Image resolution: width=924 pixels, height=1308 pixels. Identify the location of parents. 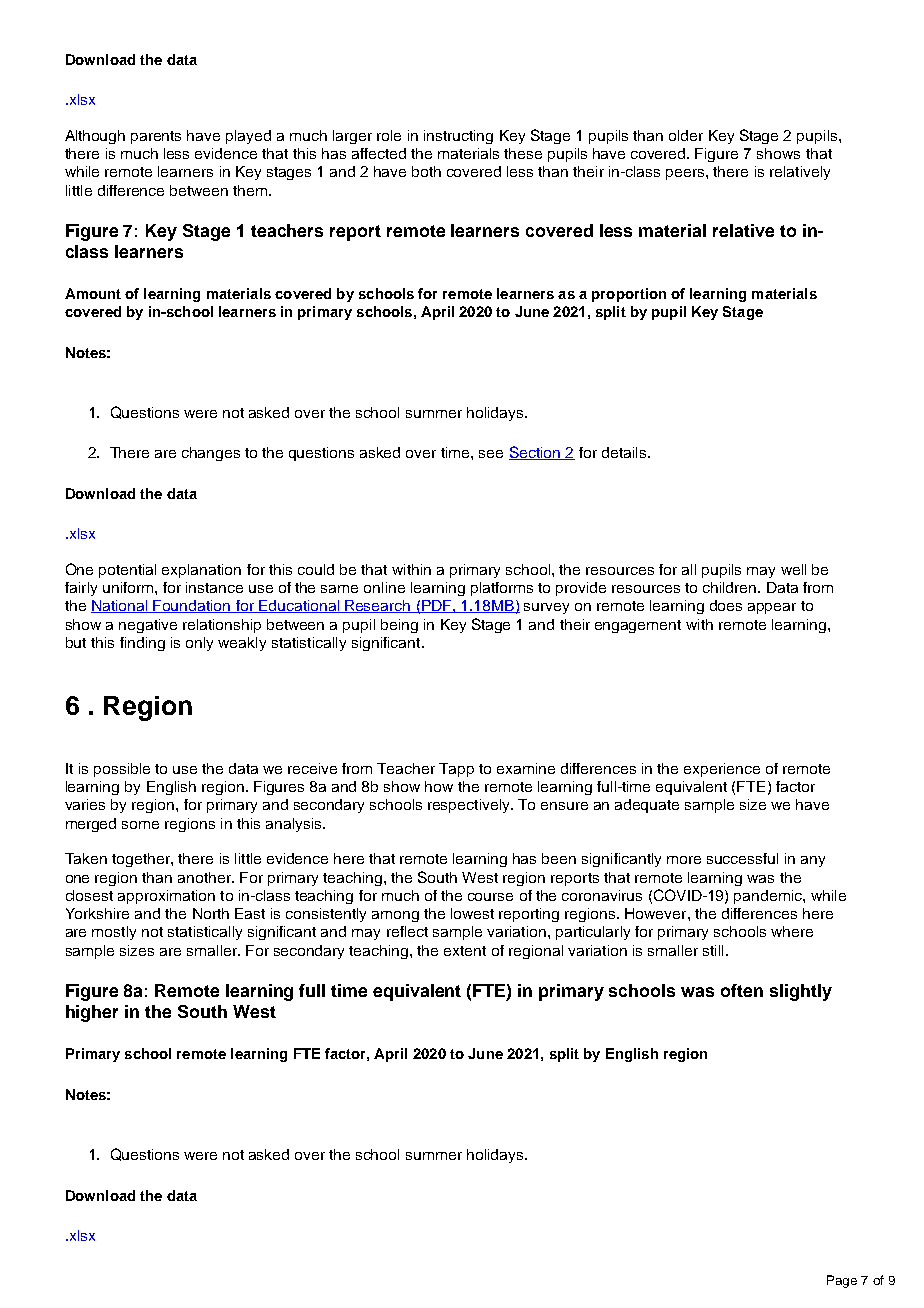
(156, 137).
